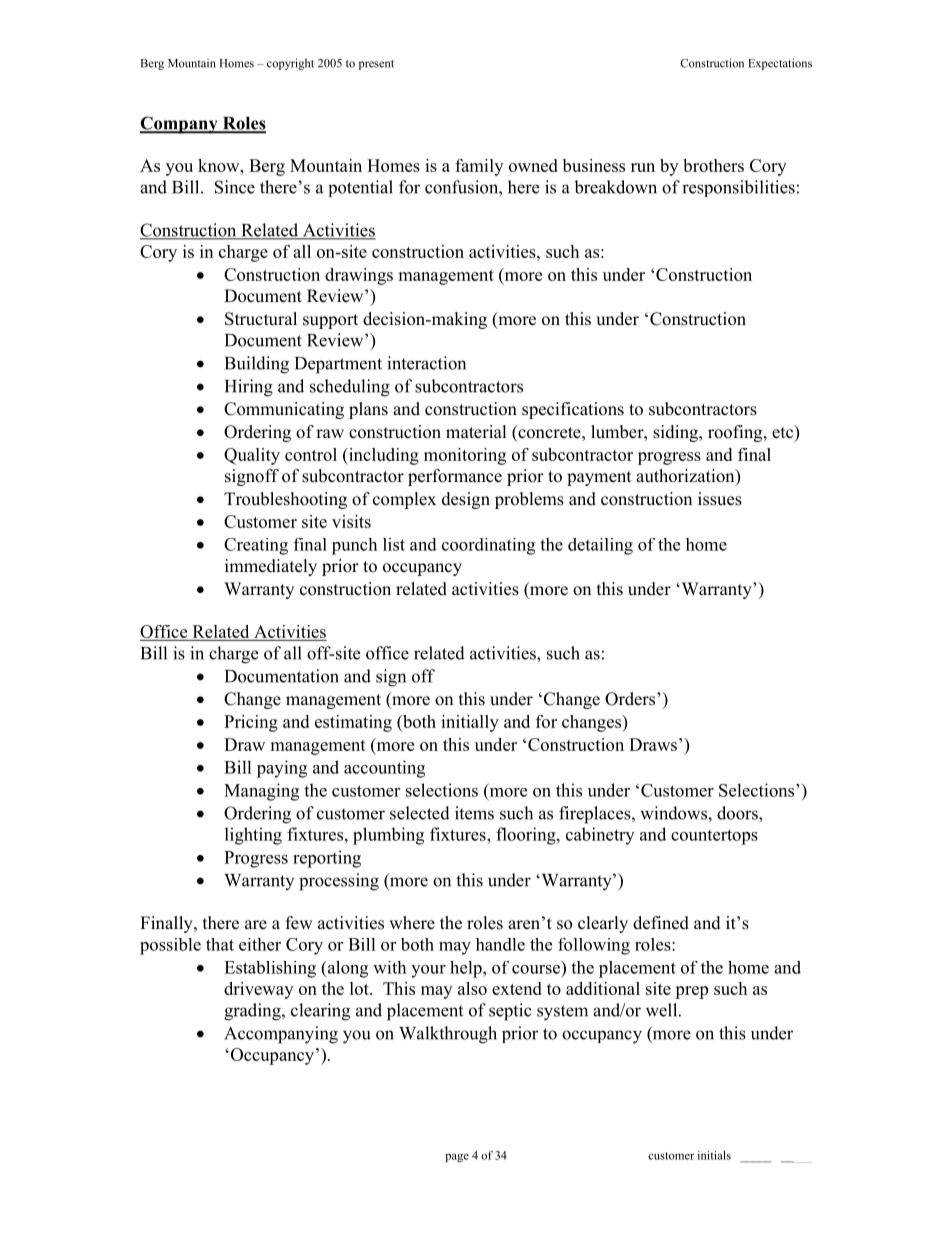 Image resolution: width=952 pixels, height=1233 pixels. I want to click on family, so click(479, 167).
